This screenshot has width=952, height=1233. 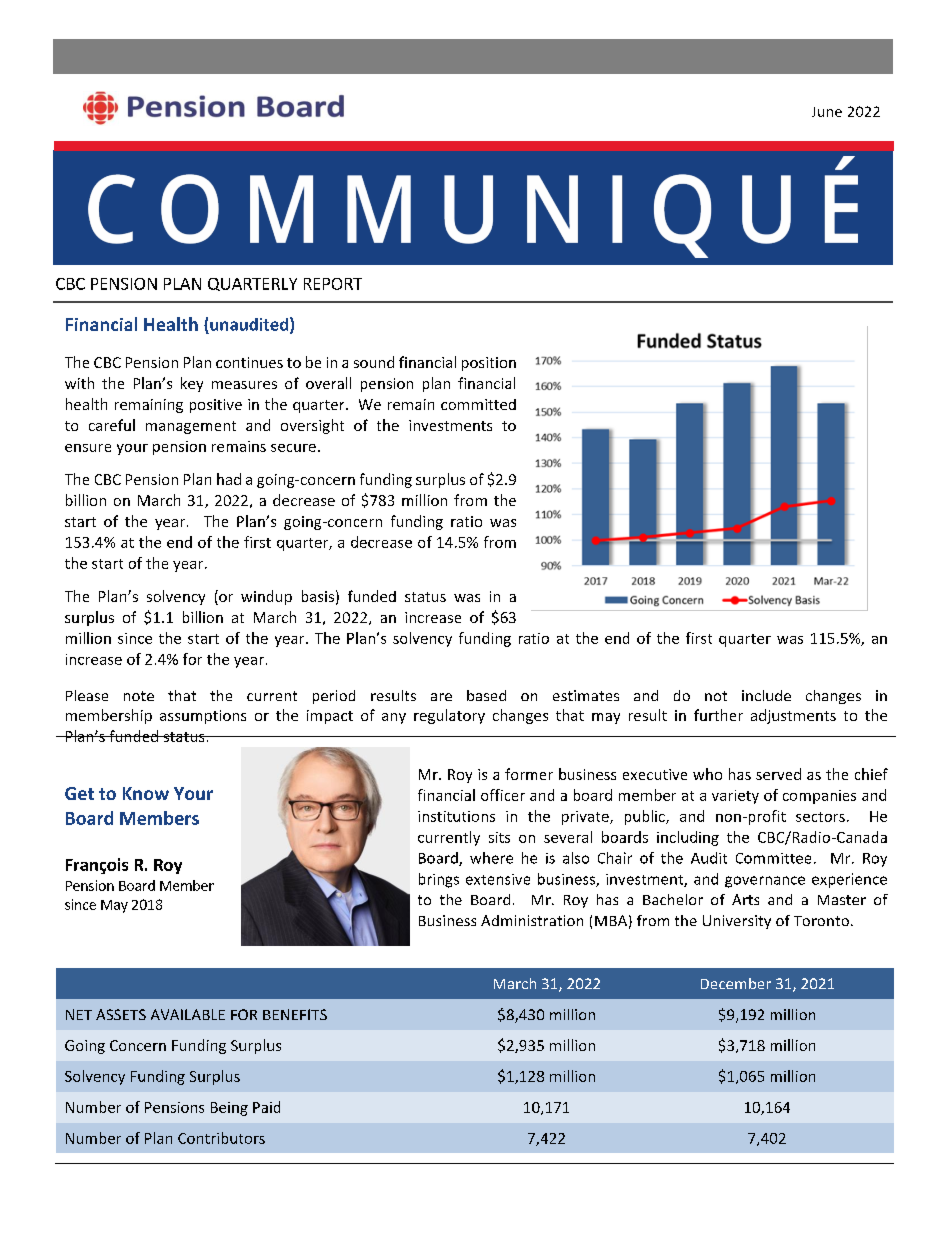 I want to click on position, so click(x=489, y=364).
